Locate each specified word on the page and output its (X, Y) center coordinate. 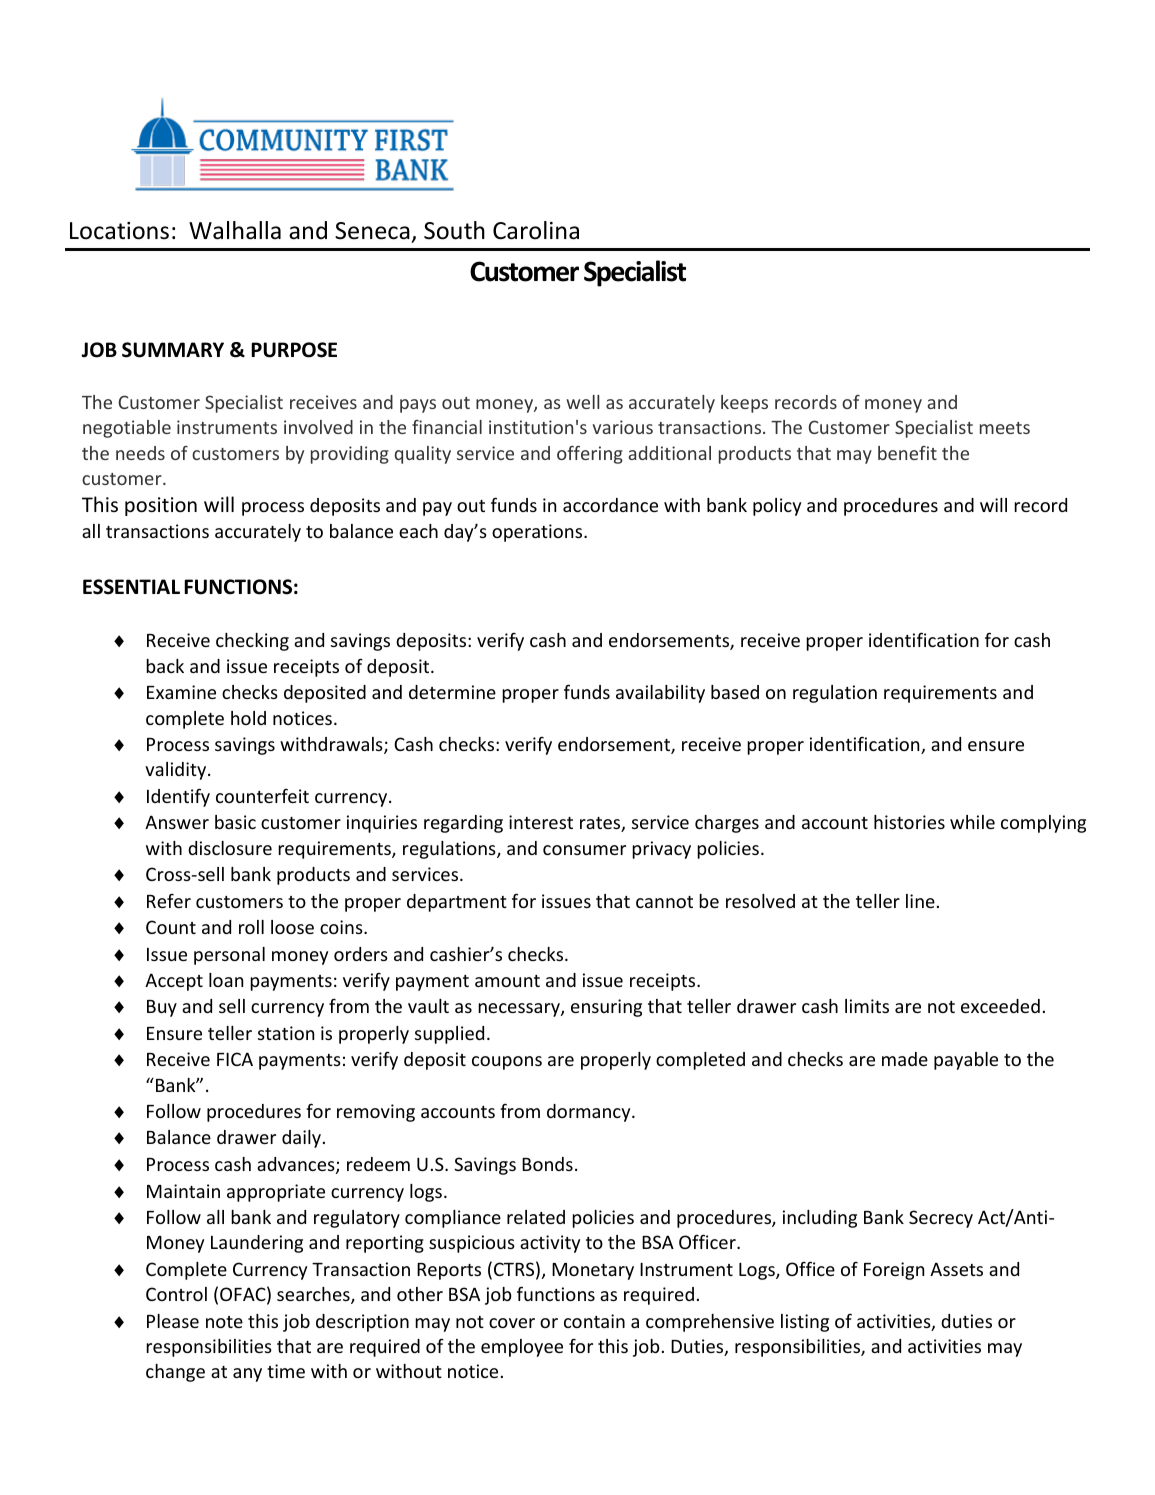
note (224, 1322)
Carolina (536, 230)
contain (594, 1321)
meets (1005, 428)
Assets (956, 1269)
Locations (119, 231)
